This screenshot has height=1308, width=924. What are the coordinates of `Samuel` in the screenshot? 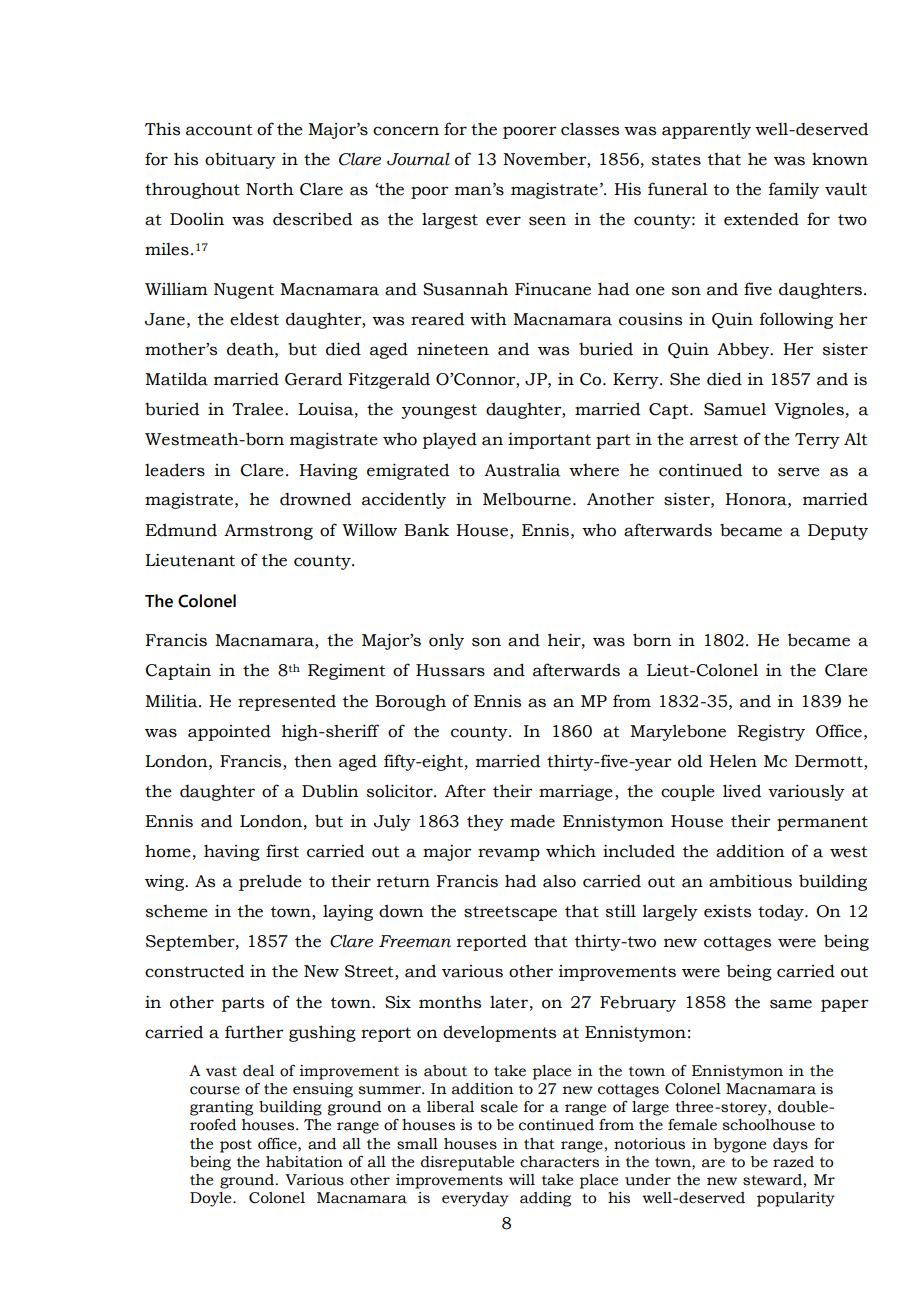 It's located at (735, 409).
